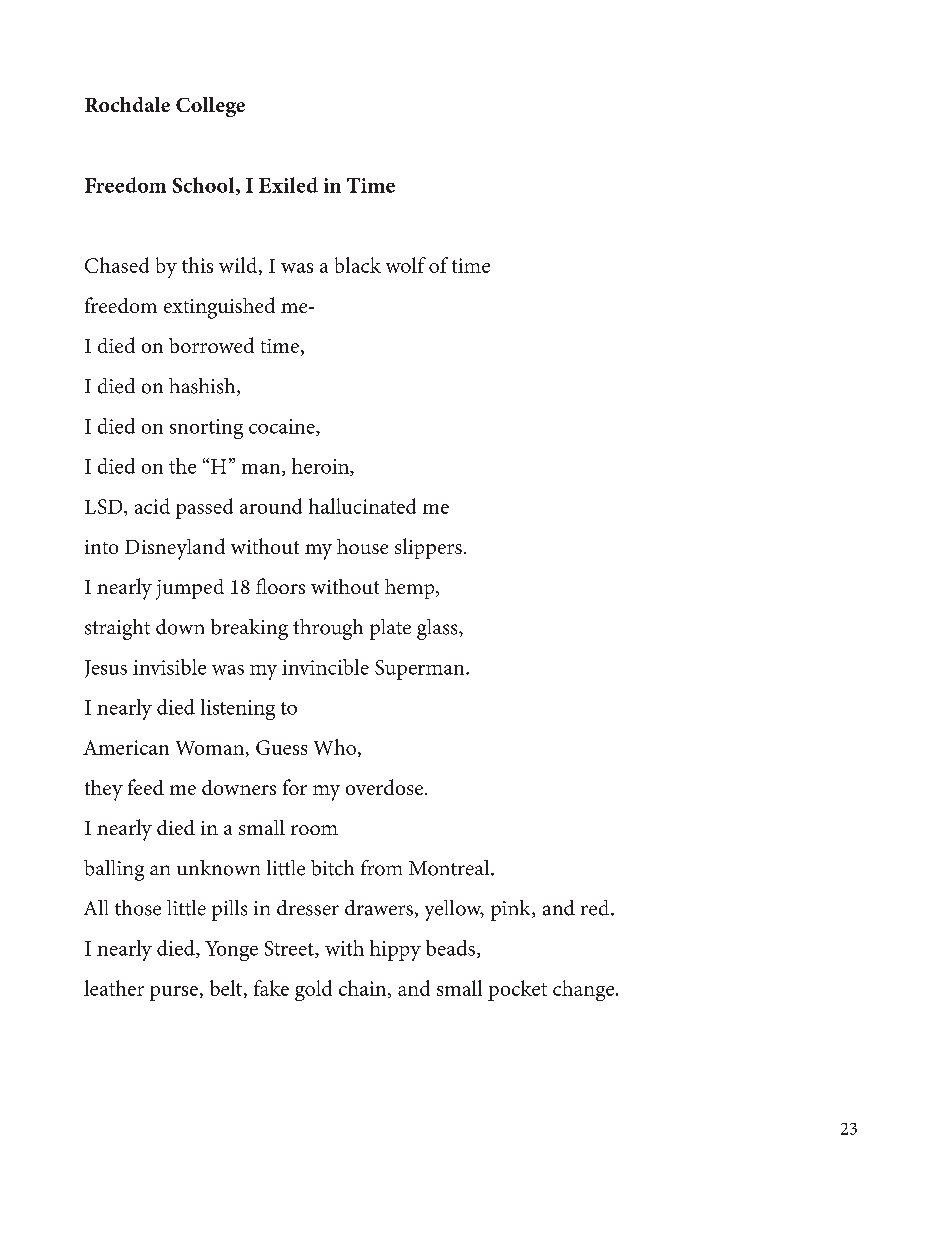 The height and width of the screenshot is (1233, 952). What do you see at coordinates (288, 185) in the screenshot?
I see `Exiled` at bounding box center [288, 185].
